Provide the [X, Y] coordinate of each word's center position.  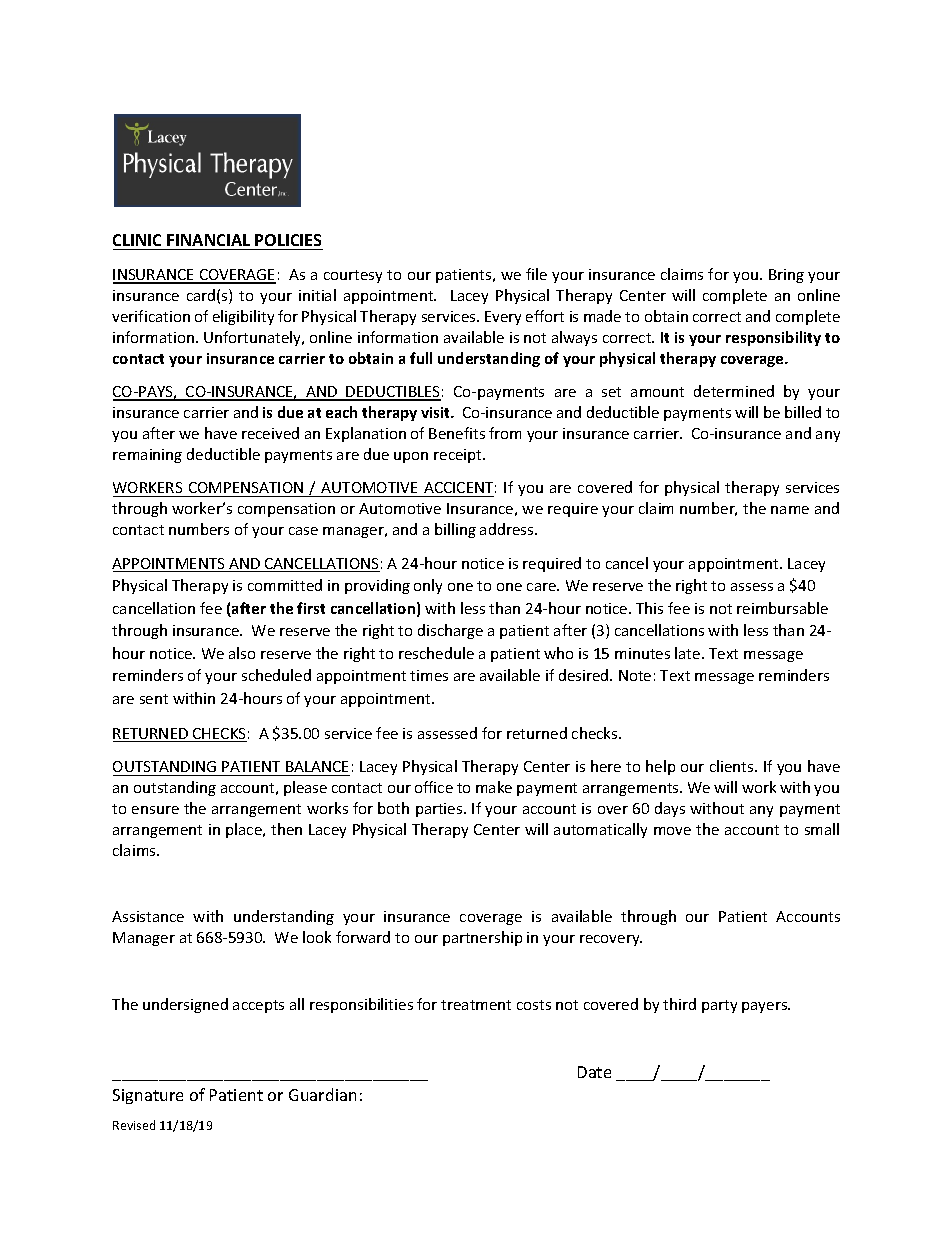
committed [285, 585]
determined [734, 391]
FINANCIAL [209, 242]
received [270, 433]
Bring [786, 276]
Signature [148, 1096]
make [494, 787]
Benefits [457, 433]
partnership [482, 938]
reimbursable [782, 608]
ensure [155, 810]
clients [733, 766]
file [536, 274]
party [719, 1006]
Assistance [148, 916]
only [428, 586]
